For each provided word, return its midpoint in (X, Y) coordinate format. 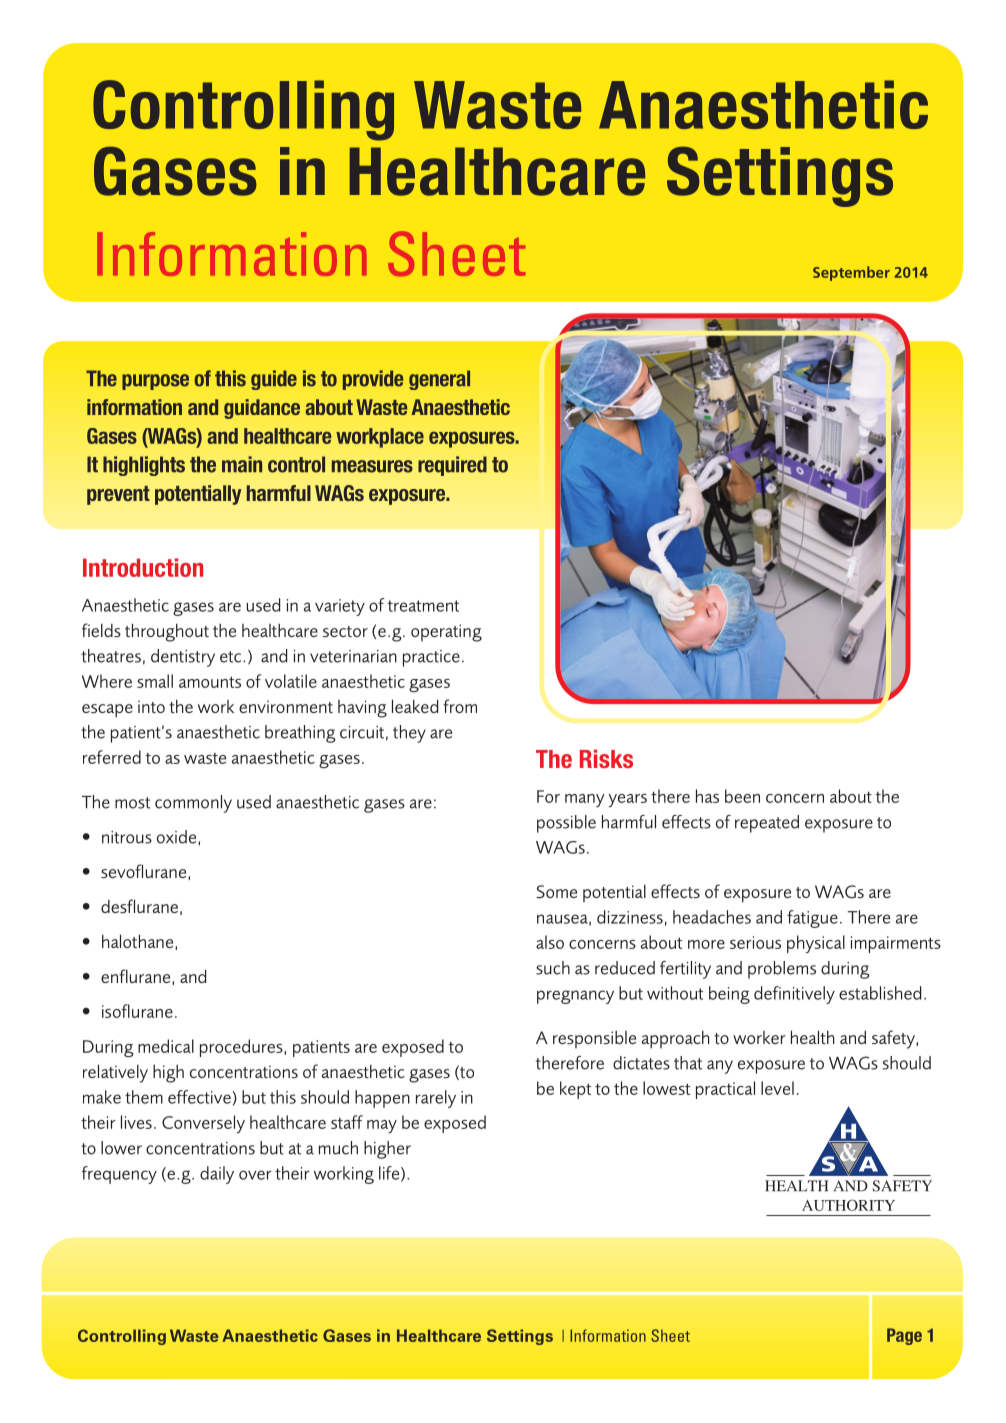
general (439, 380)
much (338, 1148)
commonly (193, 804)
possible (566, 824)
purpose (155, 382)
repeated (767, 824)
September (851, 273)
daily (217, 1175)
